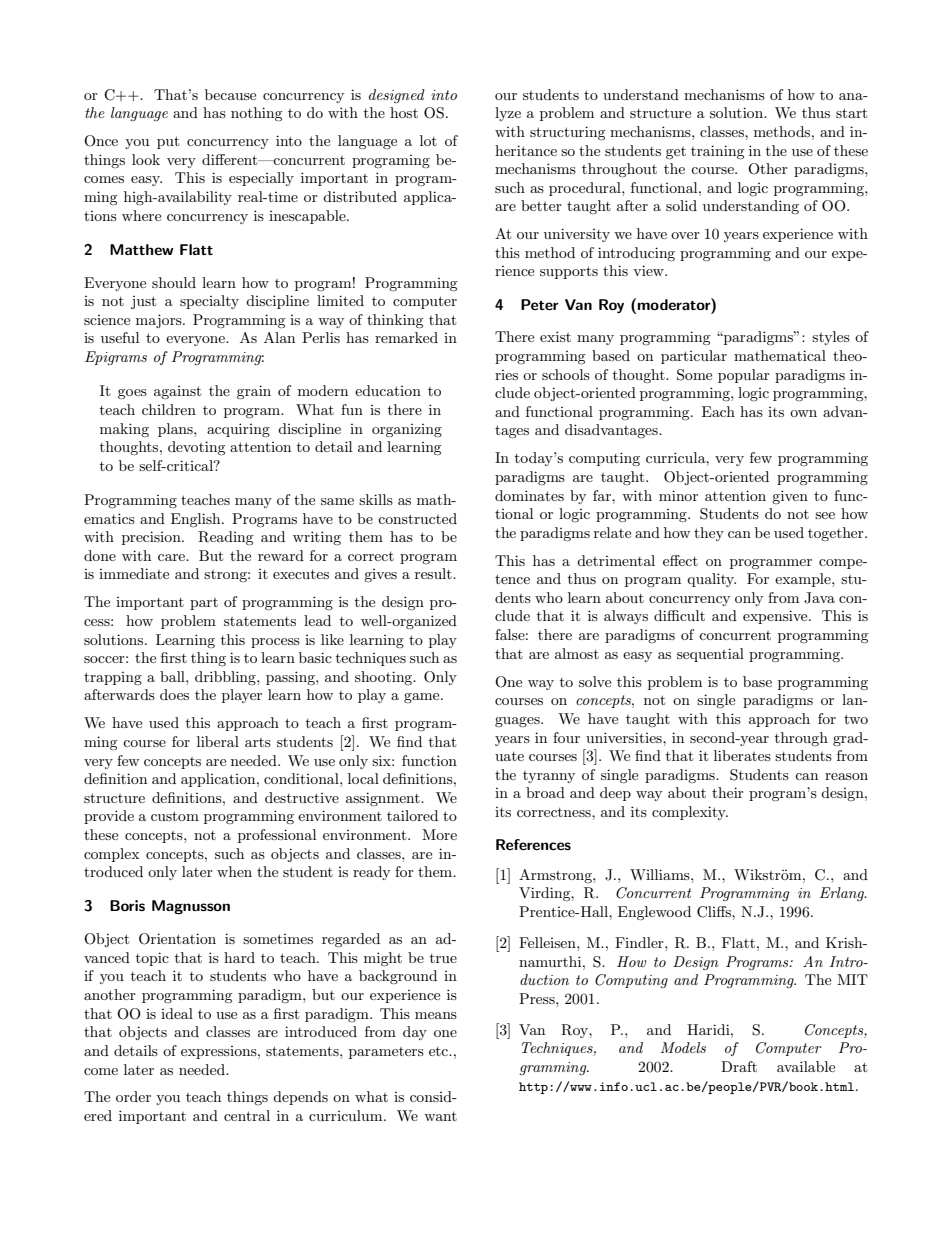 Image resolution: width=952 pixels, height=1233 pixels. I want to click on order, so click(133, 1096).
